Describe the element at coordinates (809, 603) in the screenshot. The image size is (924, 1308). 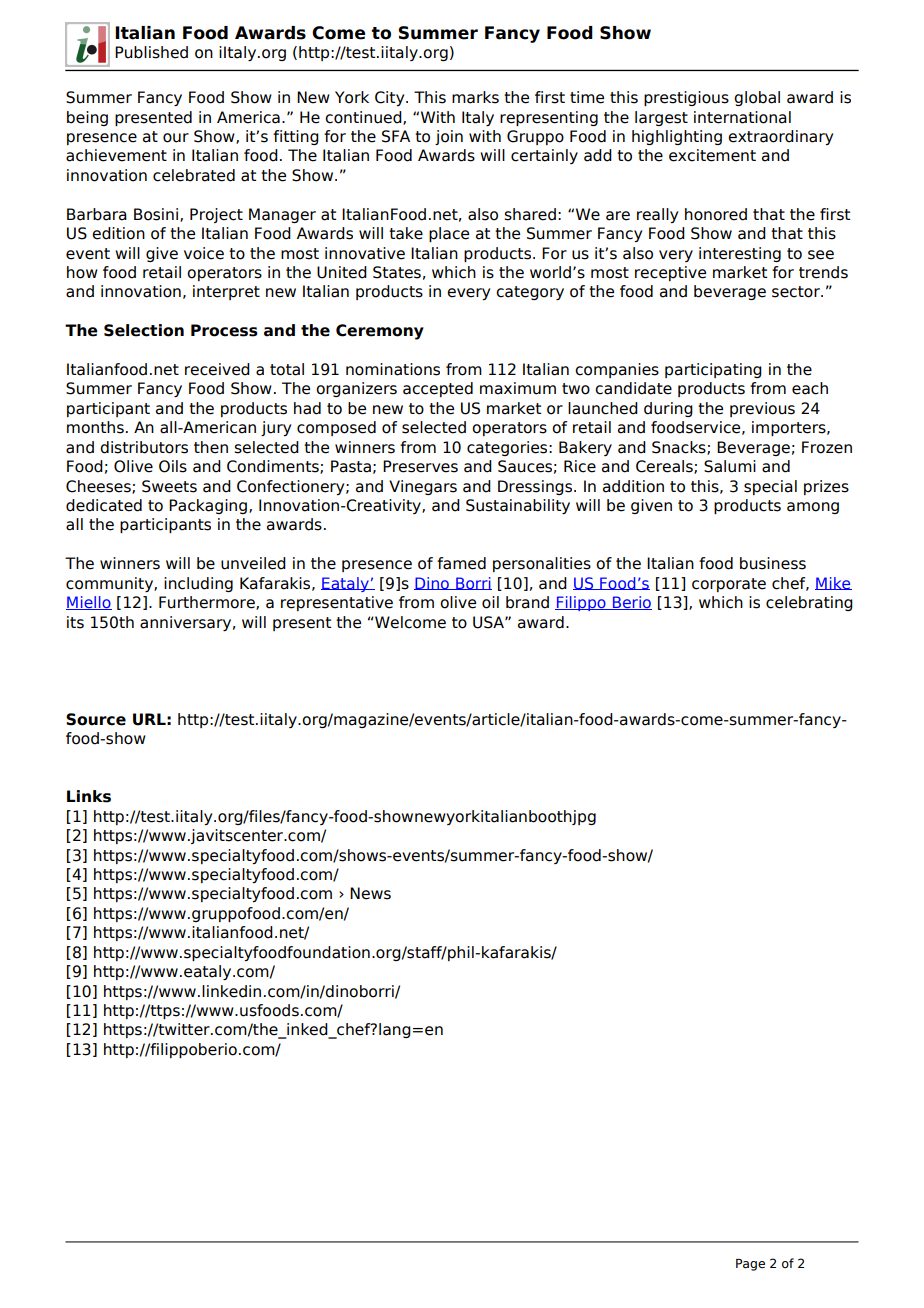
I see `celebrating` at that location.
